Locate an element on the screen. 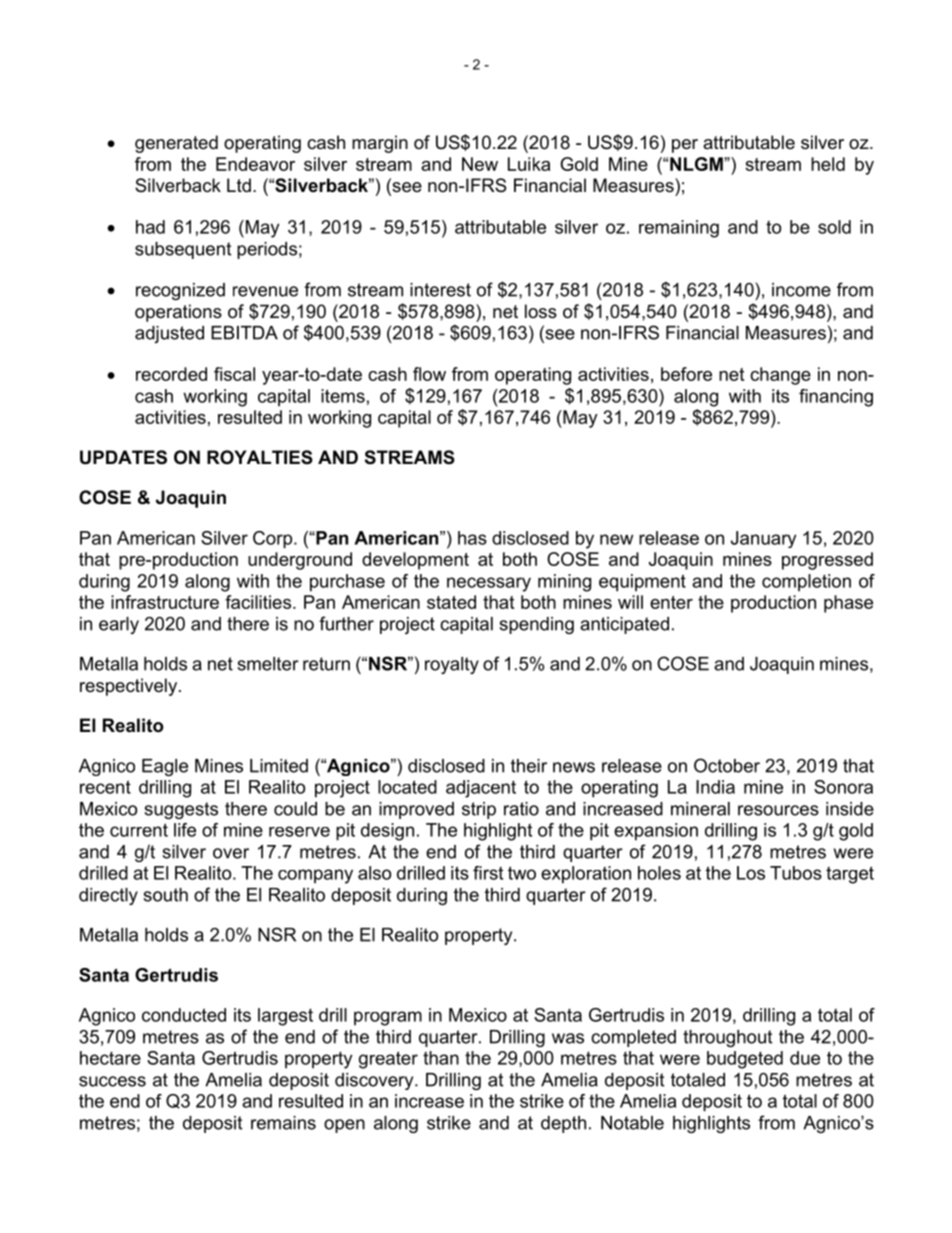 The image size is (952, 1233). than is located at coordinates (441, 1058).
